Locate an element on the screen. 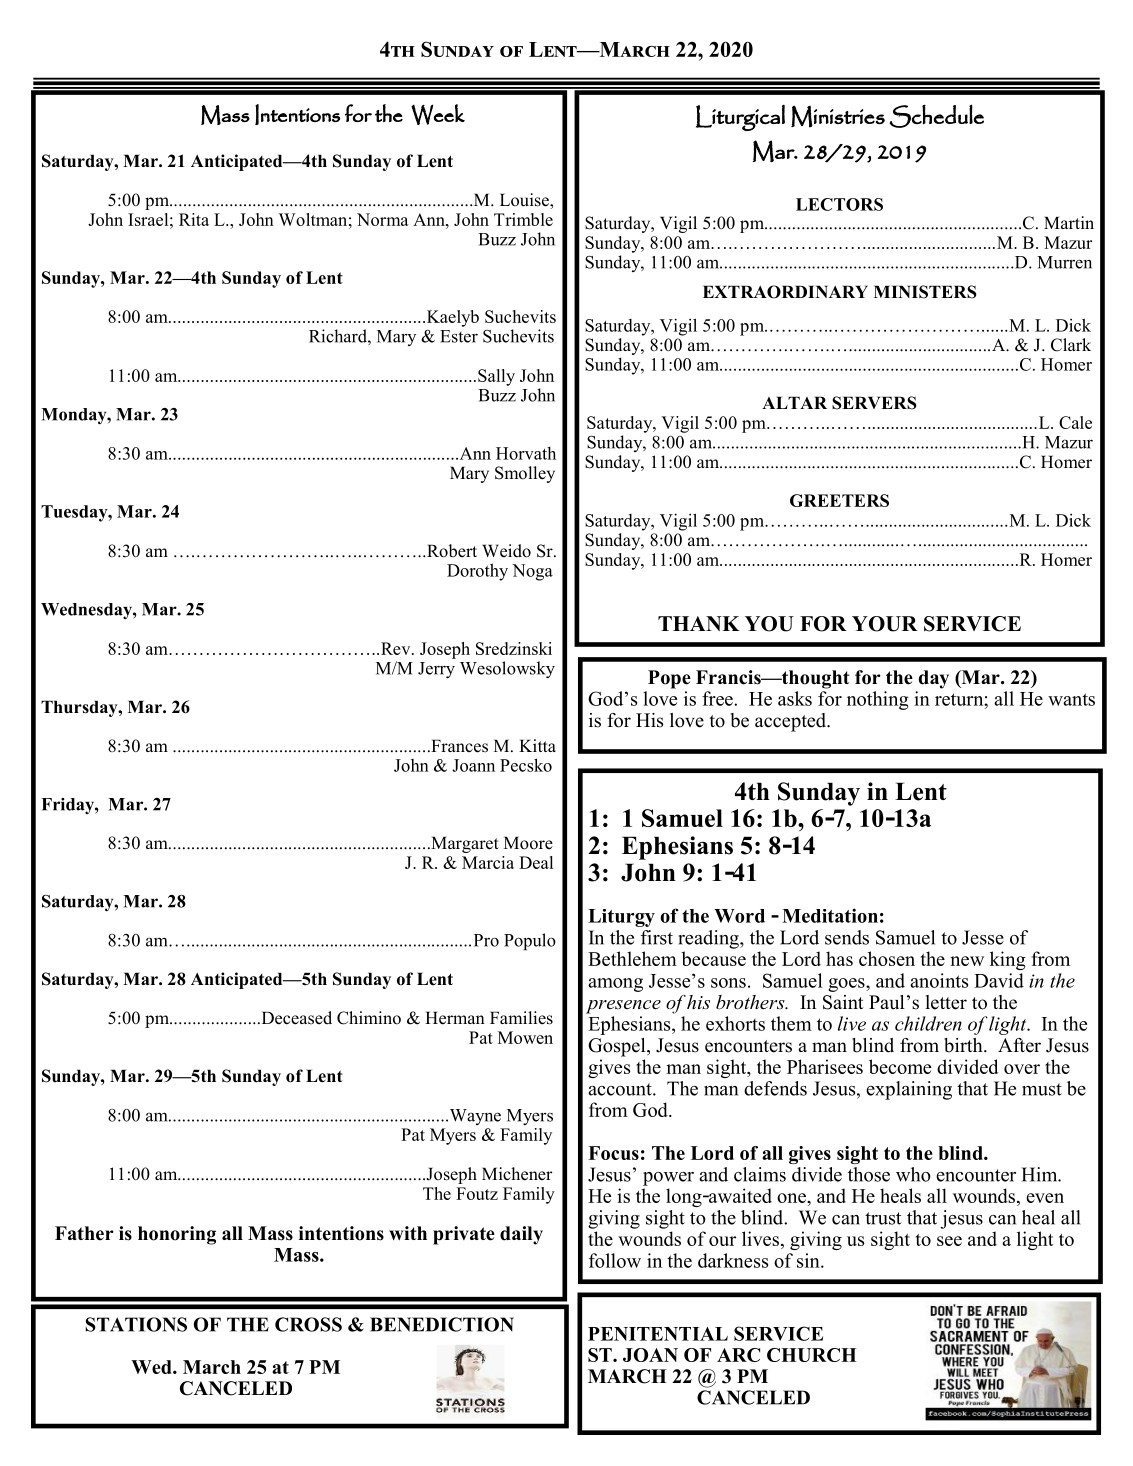  STATIONS is located at coordinates (136, 1324).
